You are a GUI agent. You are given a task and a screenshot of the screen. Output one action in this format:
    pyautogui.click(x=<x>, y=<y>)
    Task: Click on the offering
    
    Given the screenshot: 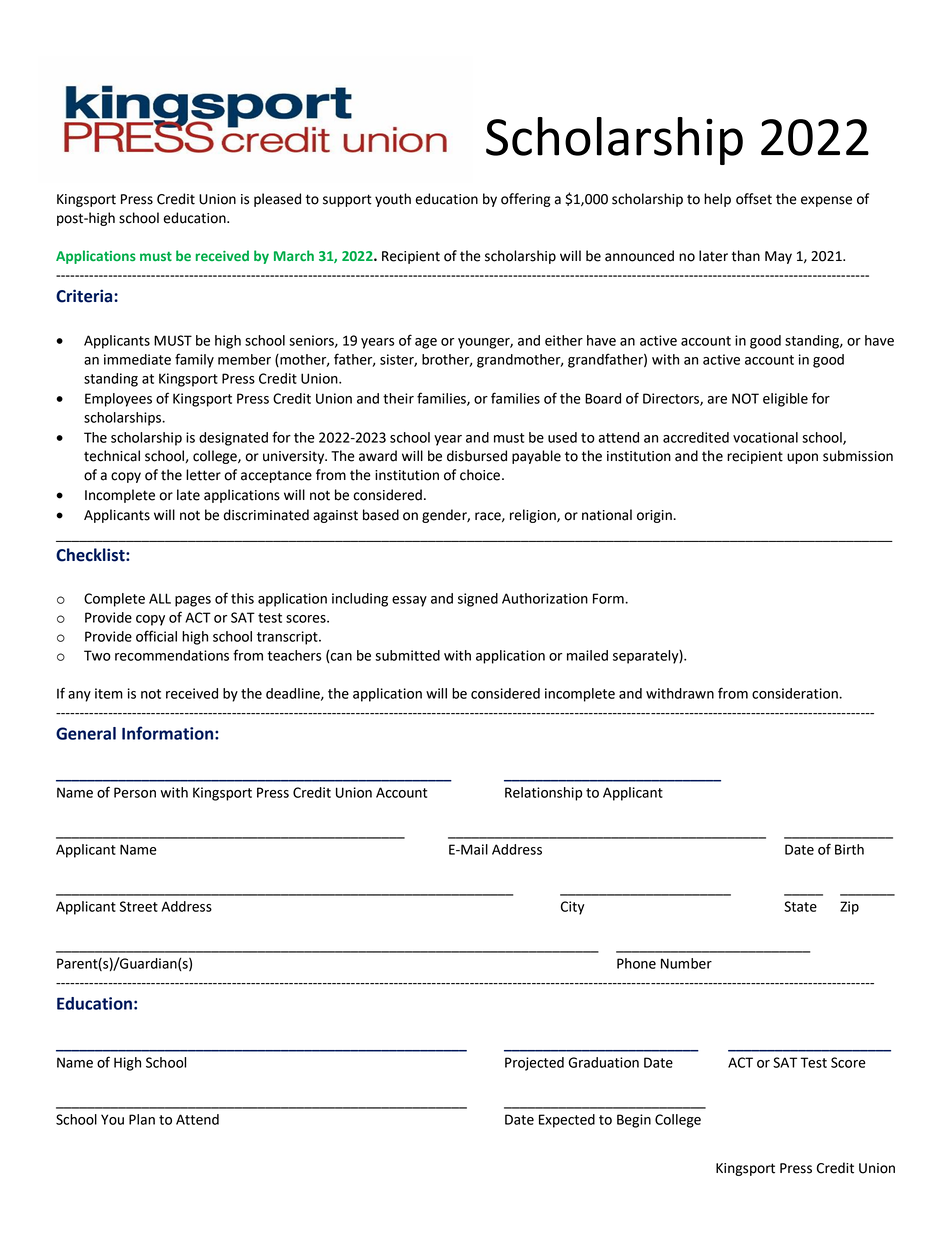 What is the action you would take?
    pyautogui.click(x=525, y=200)
